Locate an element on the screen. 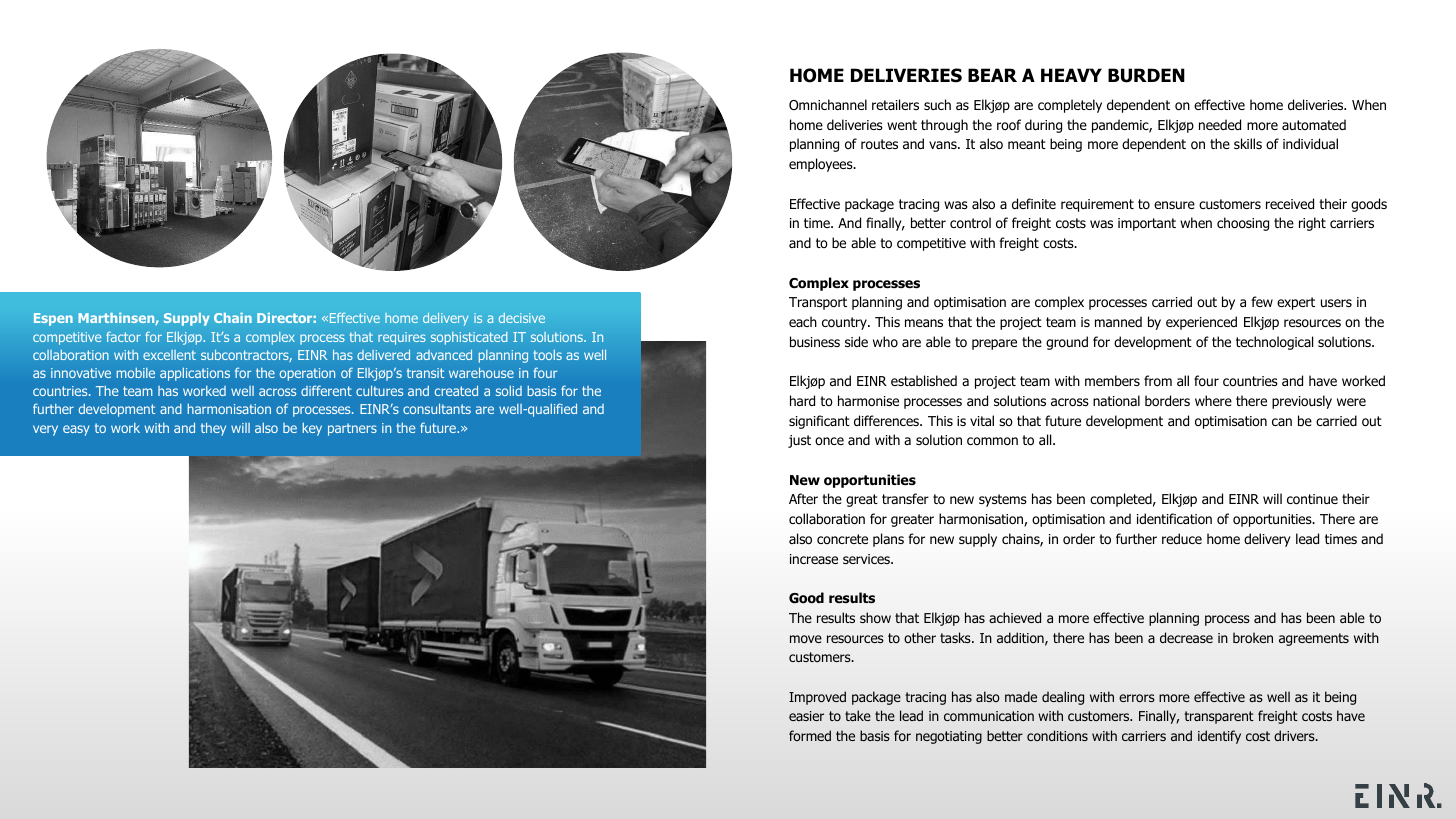 This screenshot has width=1456, height=819. easier is located at coordinates (806, 716).
